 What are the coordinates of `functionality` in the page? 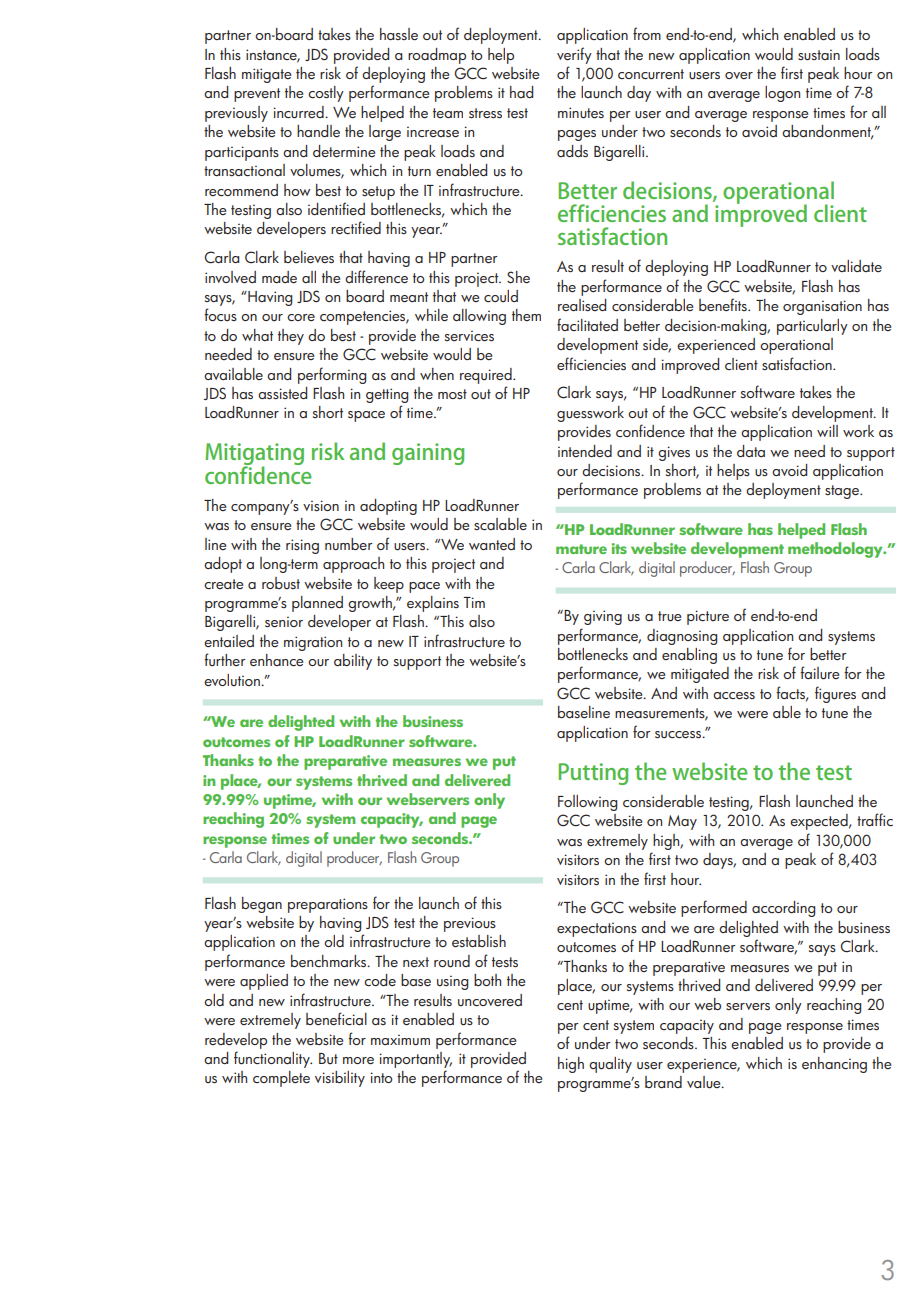 It's located at (273, 1059).
